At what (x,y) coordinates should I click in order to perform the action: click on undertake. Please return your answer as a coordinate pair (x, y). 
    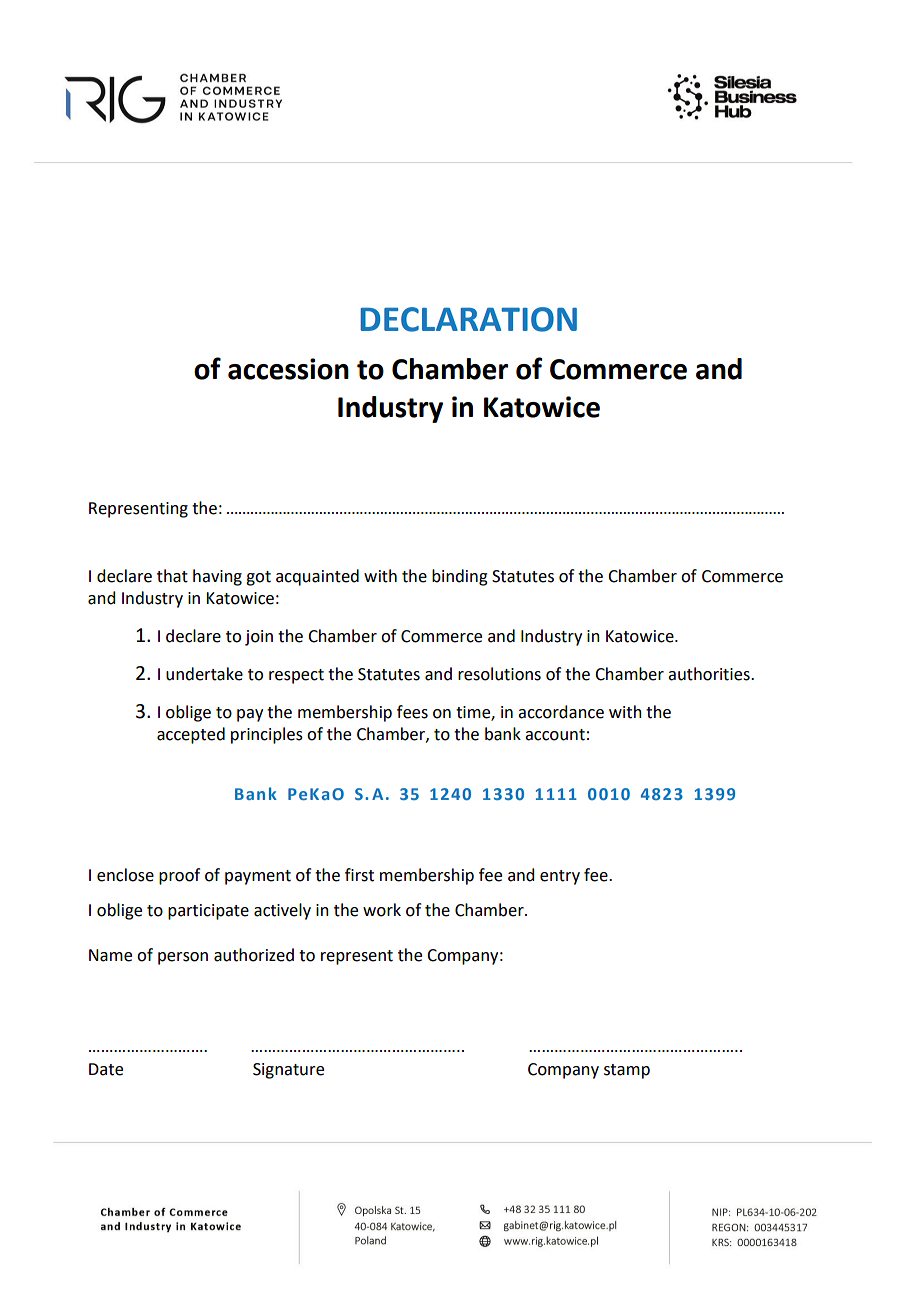
    Looking at the image, I should click on (204, 674).
